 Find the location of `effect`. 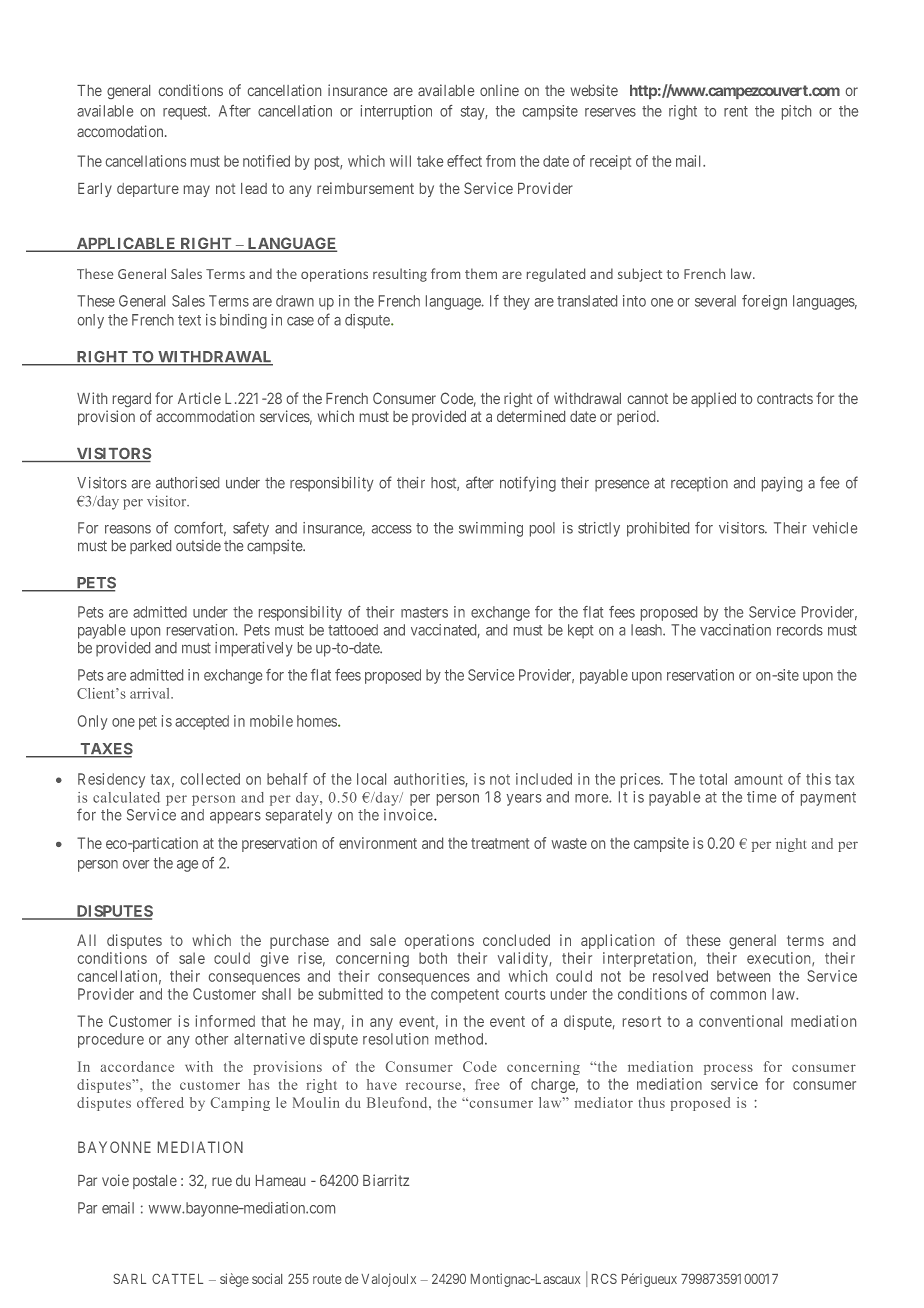

effect is located at coordinates (464, 161).
